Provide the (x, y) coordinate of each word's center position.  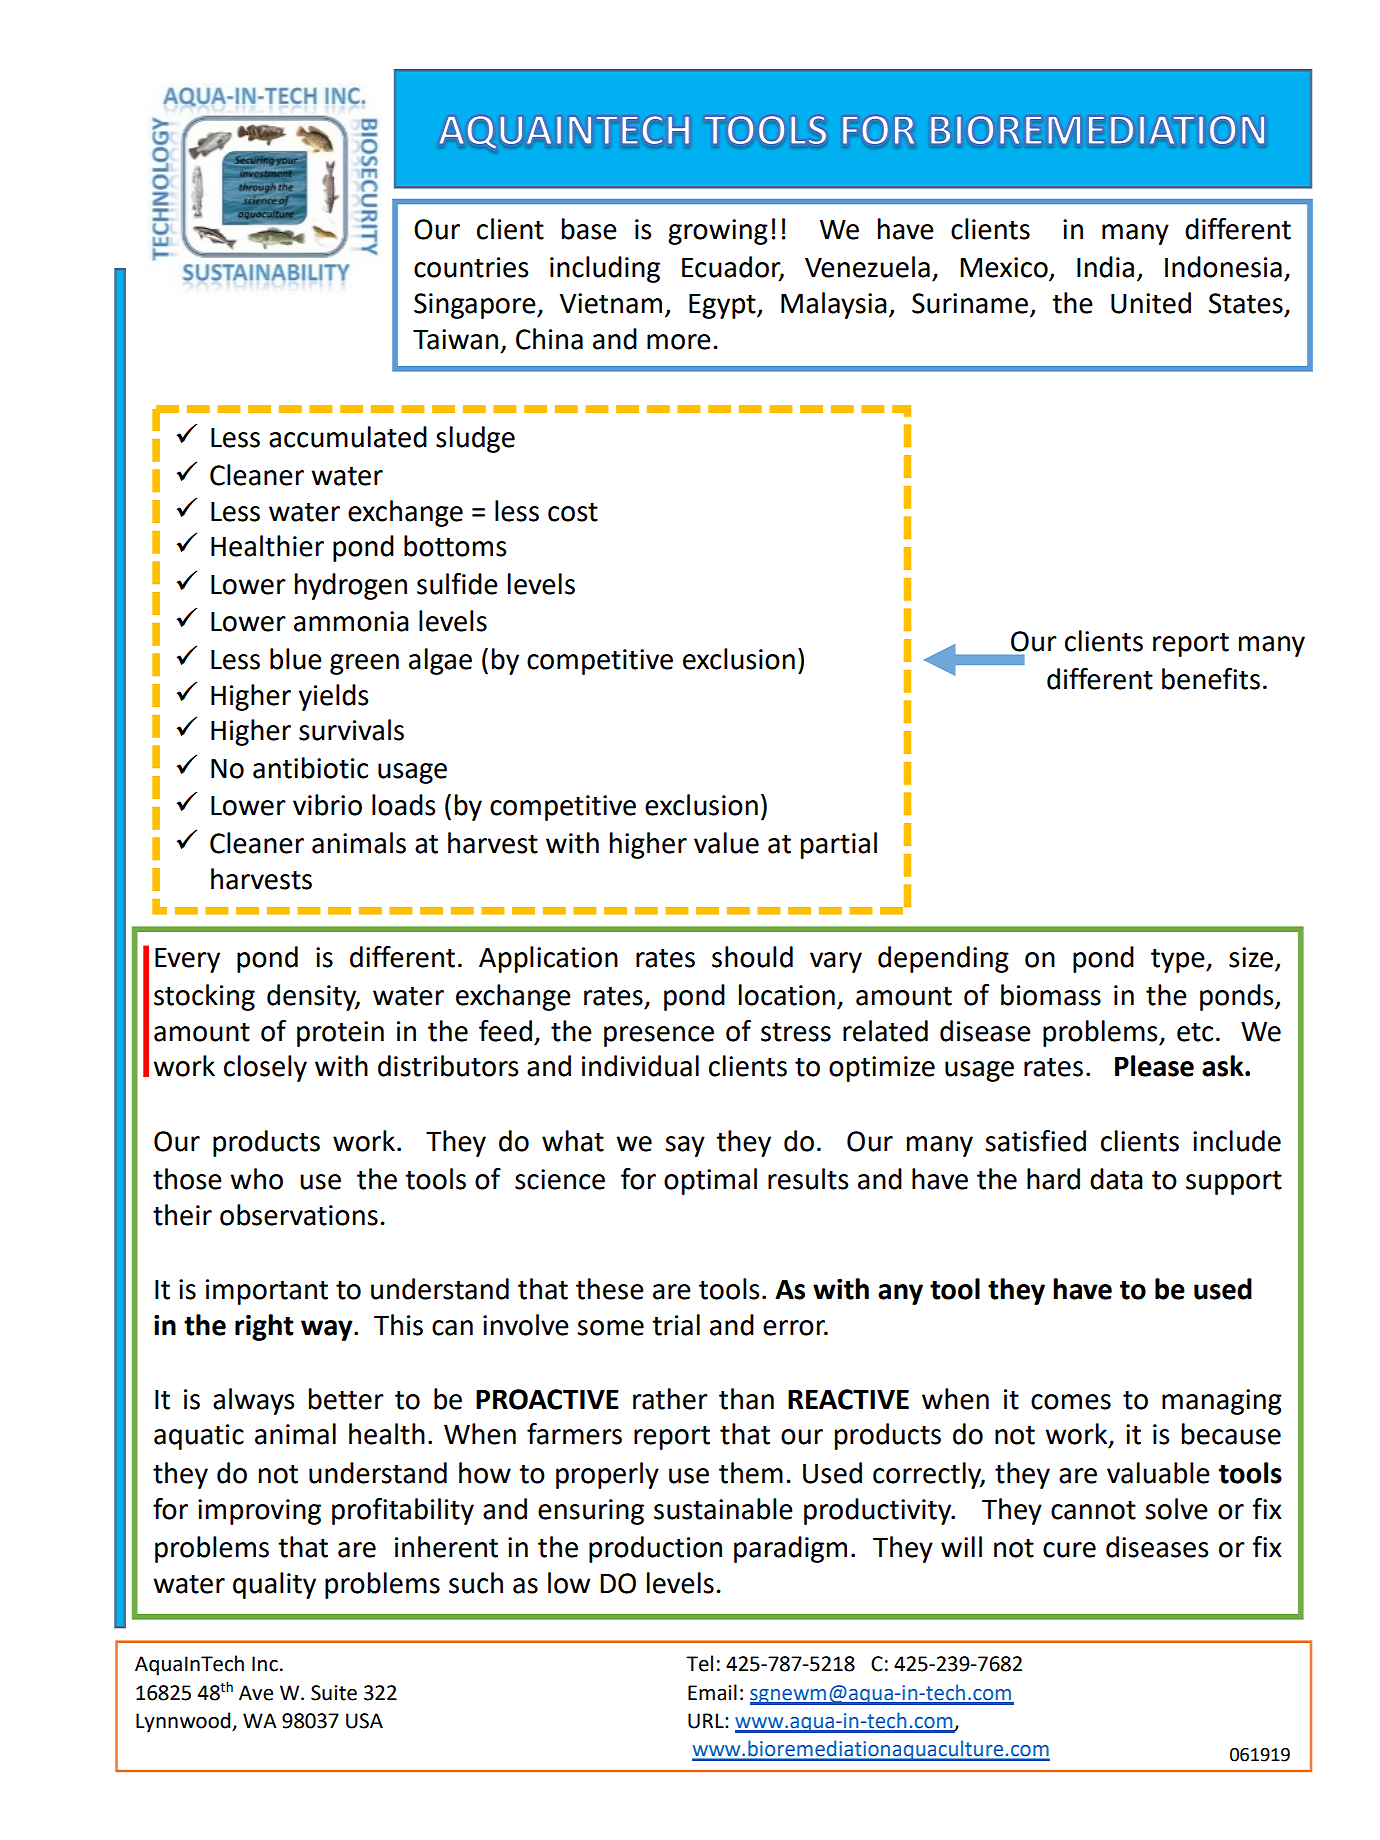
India (1105, 267)
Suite (334, 1693)
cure (1069, 1550)
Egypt (723, 306)
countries (471, 267)
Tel (699, 1663)
